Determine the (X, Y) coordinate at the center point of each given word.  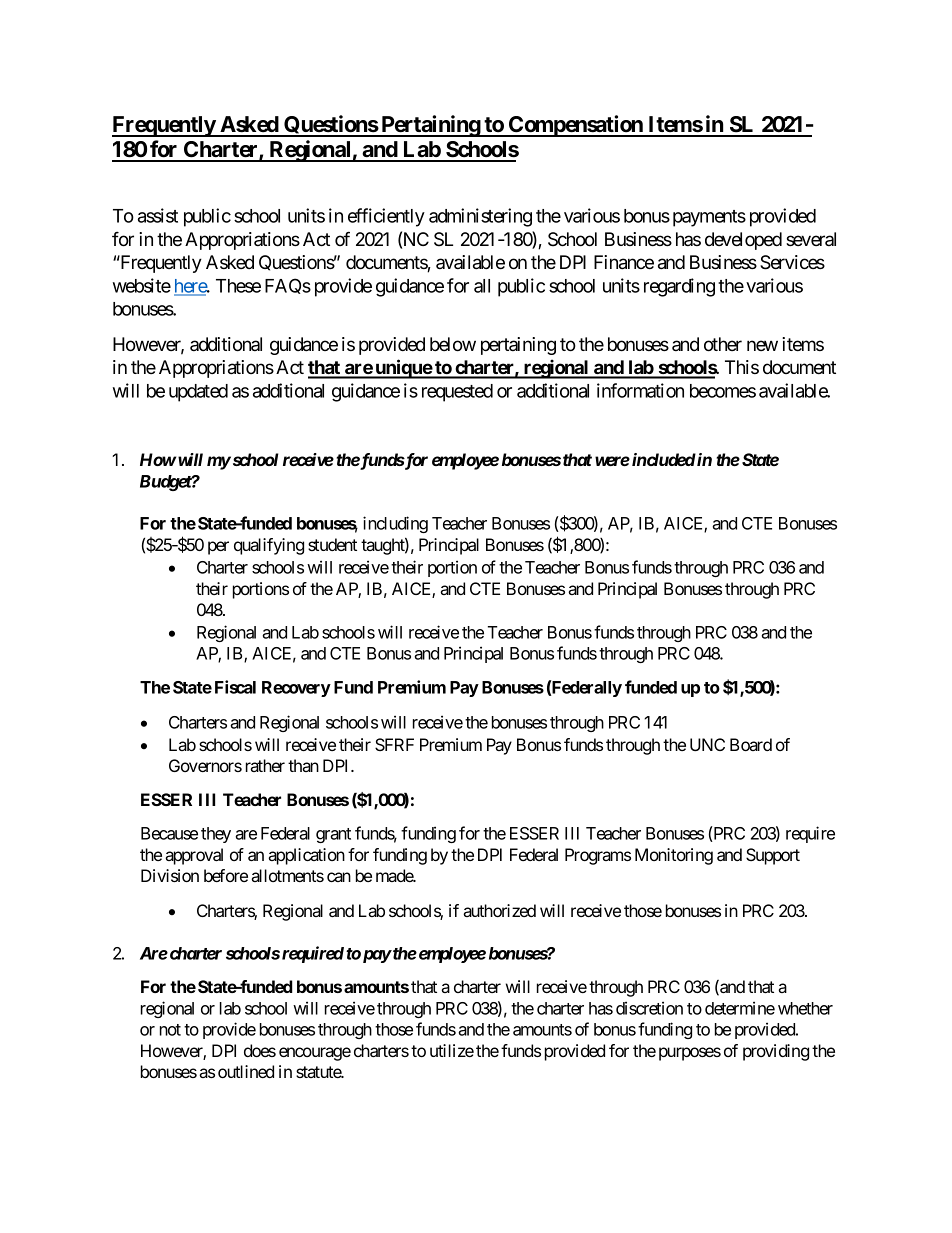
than (303, 765)
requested (457, 393)
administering (480, 217)
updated (198, 393)
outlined (246, 1071)
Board (751, 744)
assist (158, 215)
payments (709, 218)
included (664, 459)
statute (319, 1072)
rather (265, 765)
